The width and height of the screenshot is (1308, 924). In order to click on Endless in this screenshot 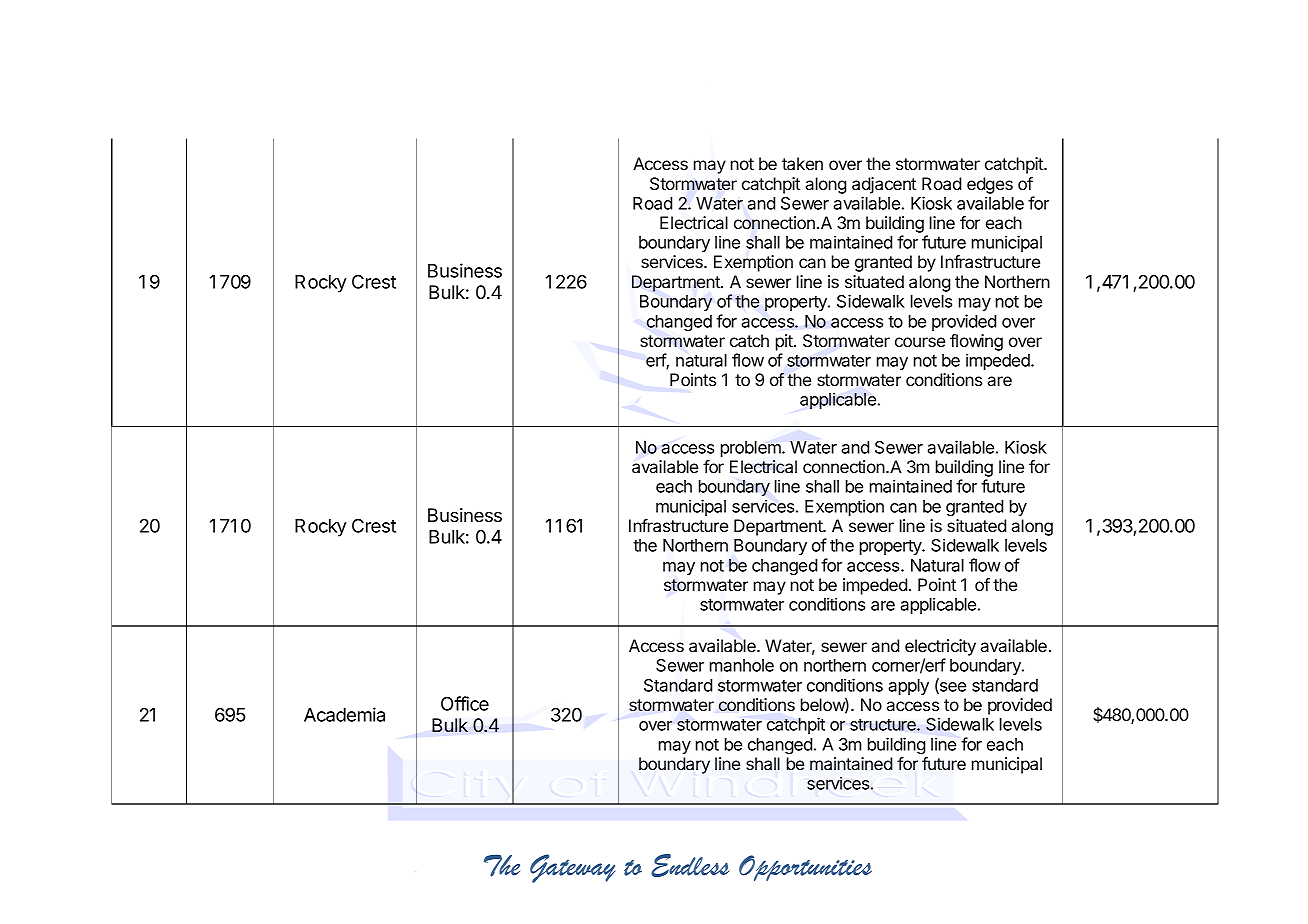, I will do `click(690, 865)`.
